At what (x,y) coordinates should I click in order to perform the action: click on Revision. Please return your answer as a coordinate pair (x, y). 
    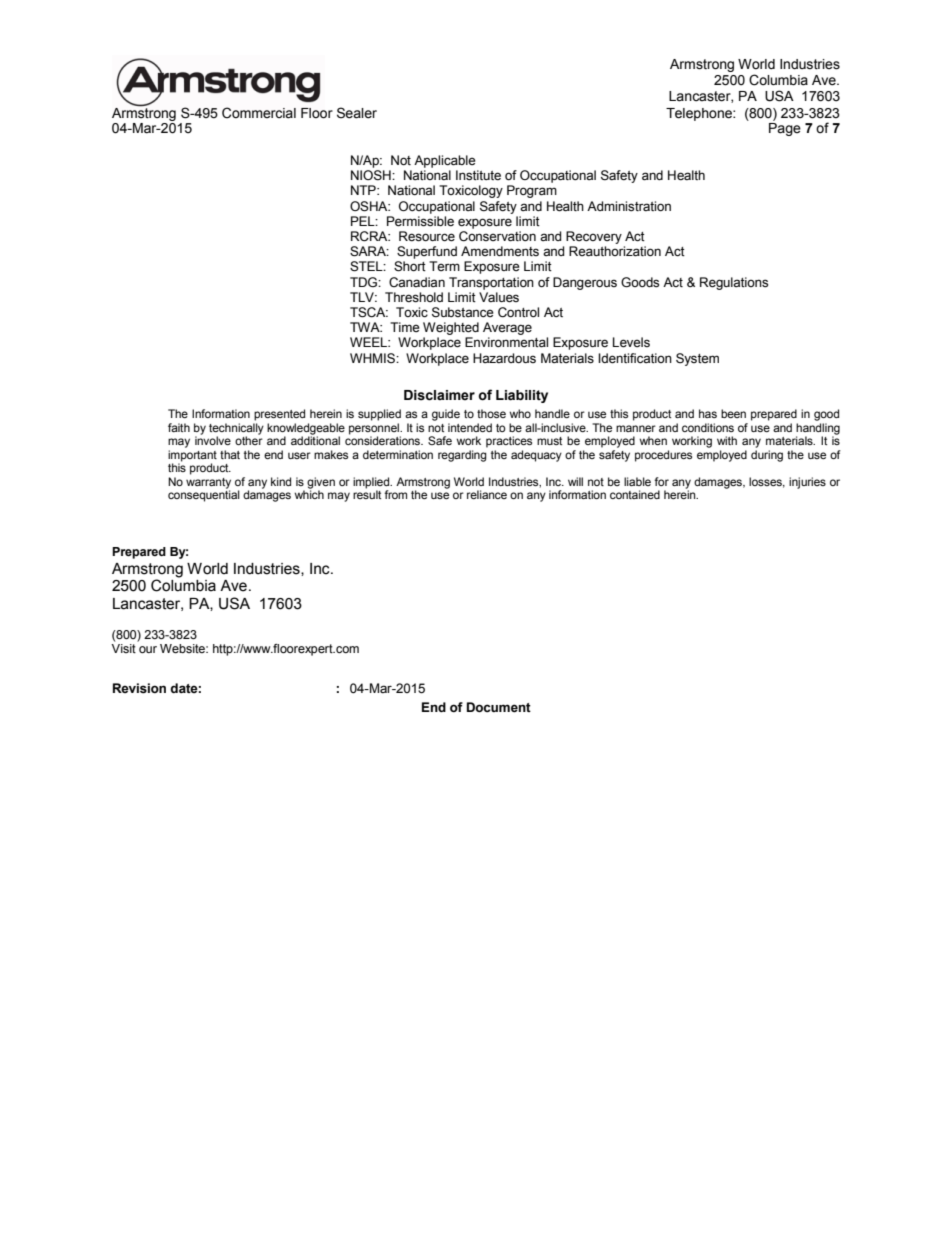
    Looking at the image, I should click on (139, 688).
